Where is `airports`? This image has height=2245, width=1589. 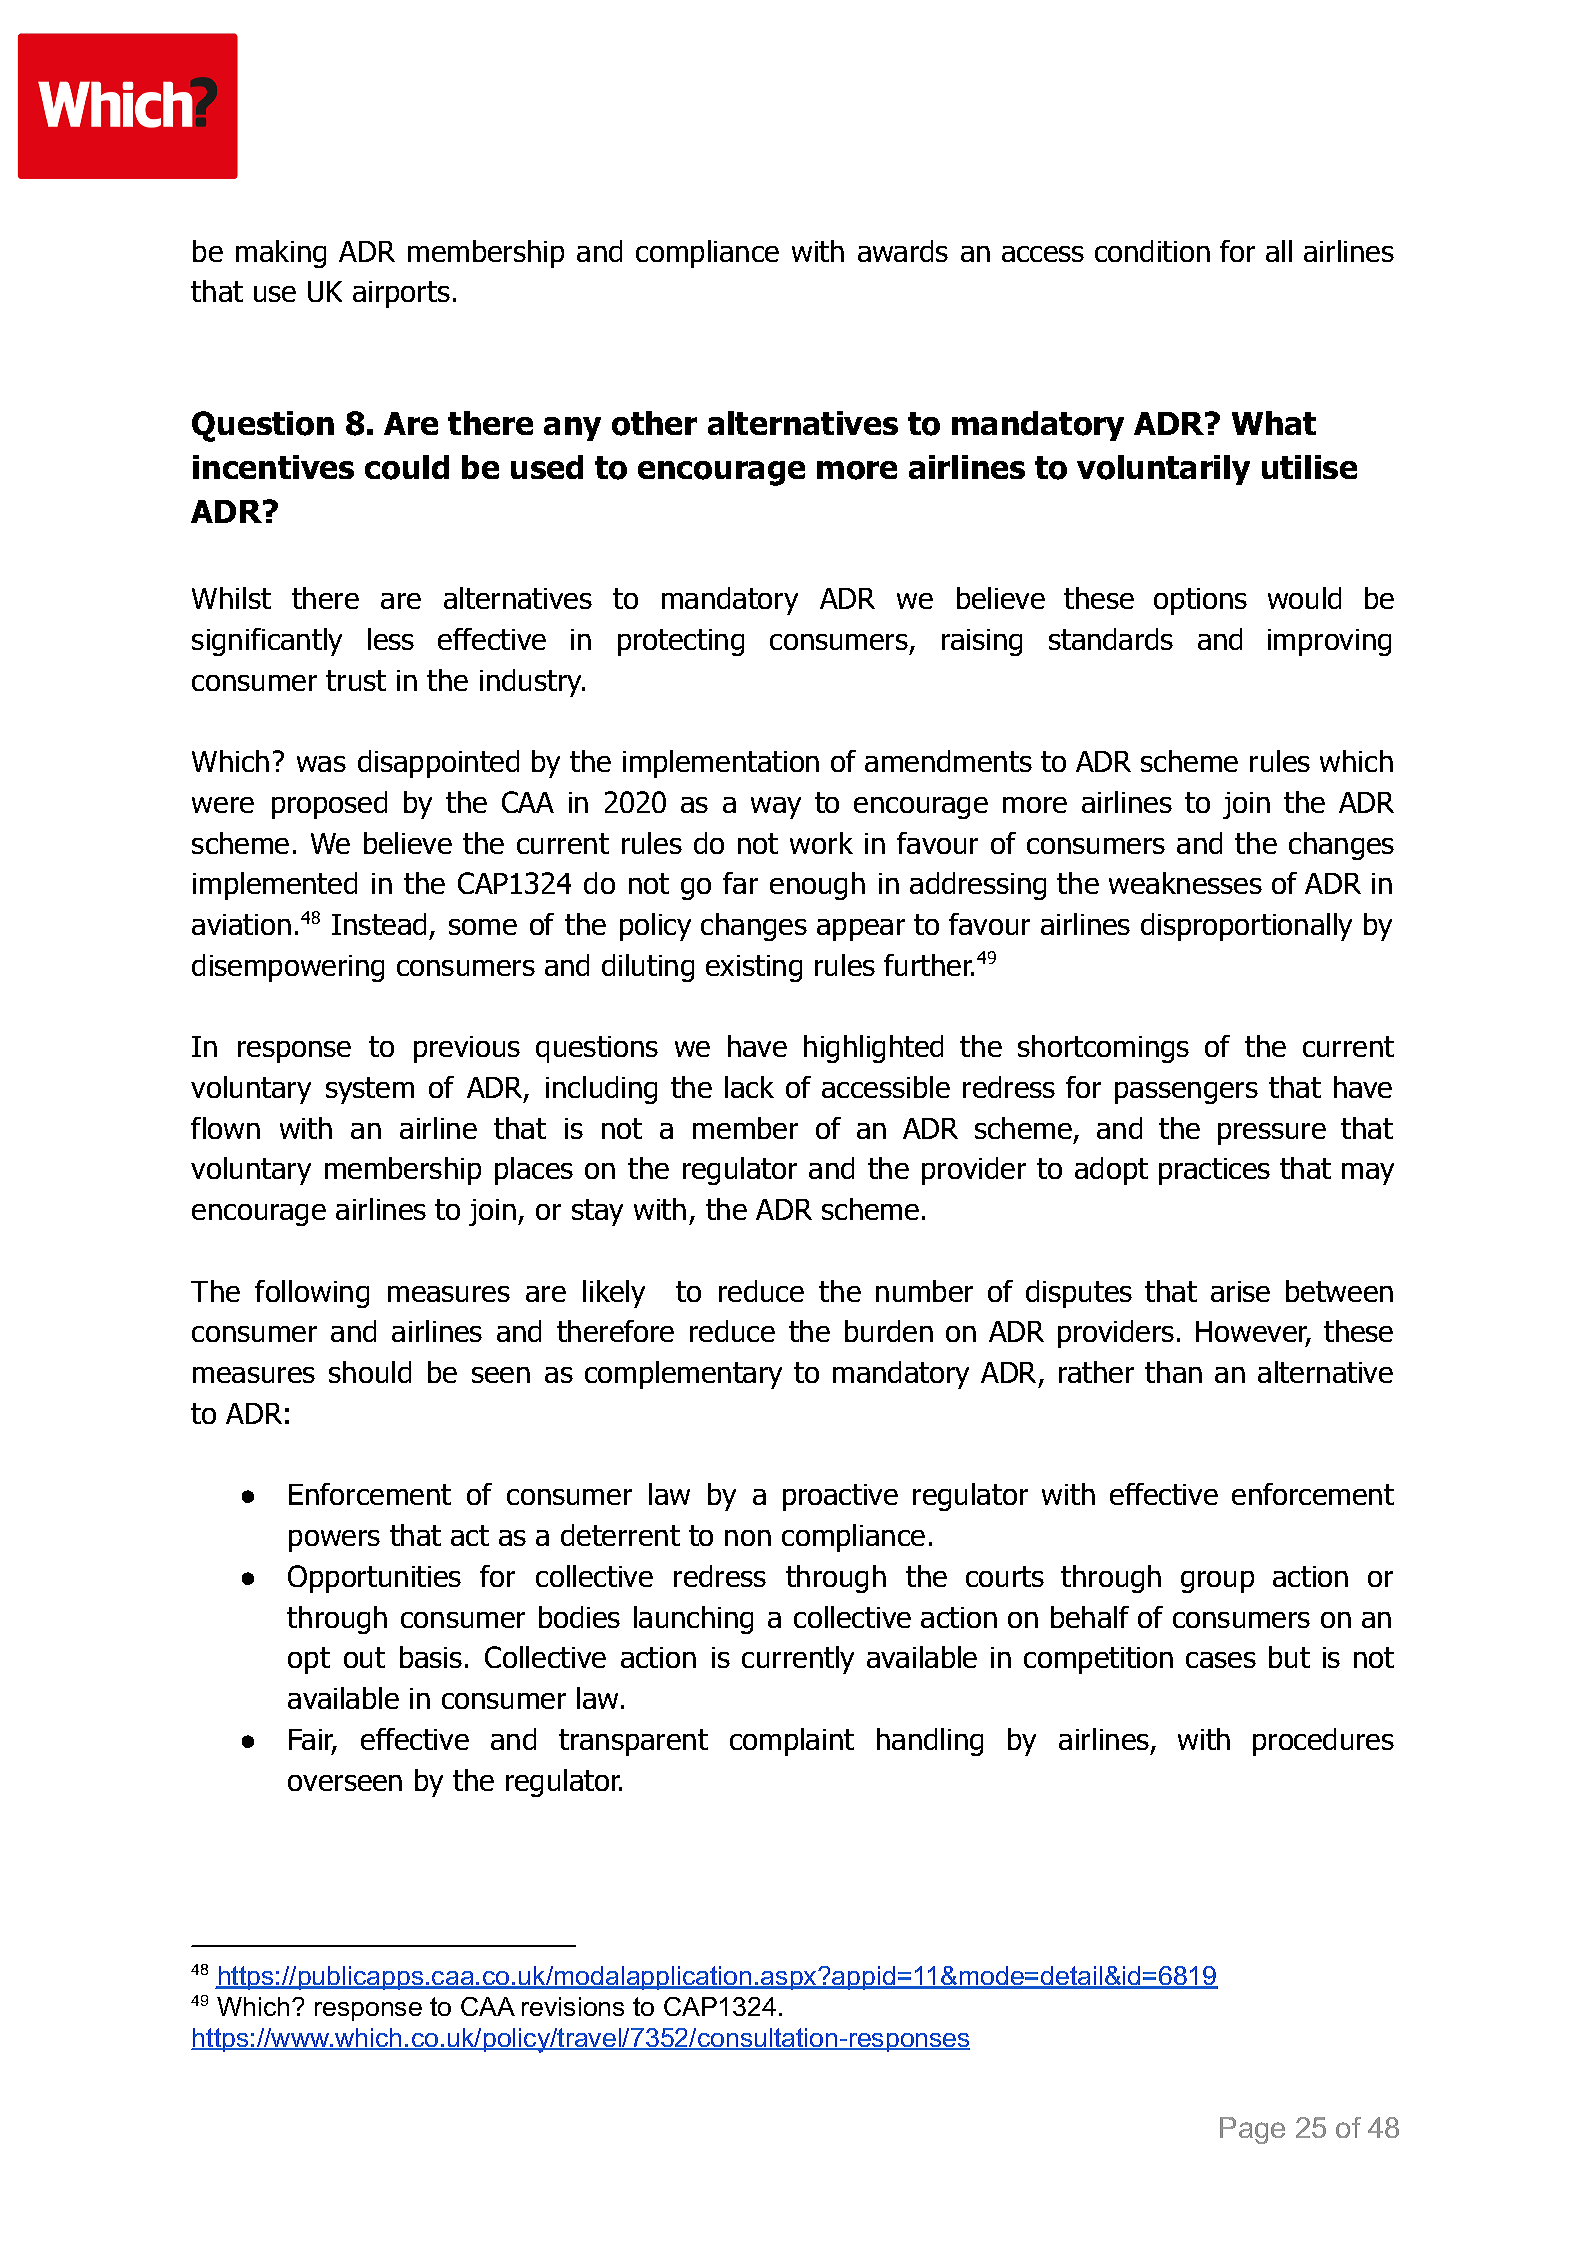 airports is located at coordinates (401, 294).
